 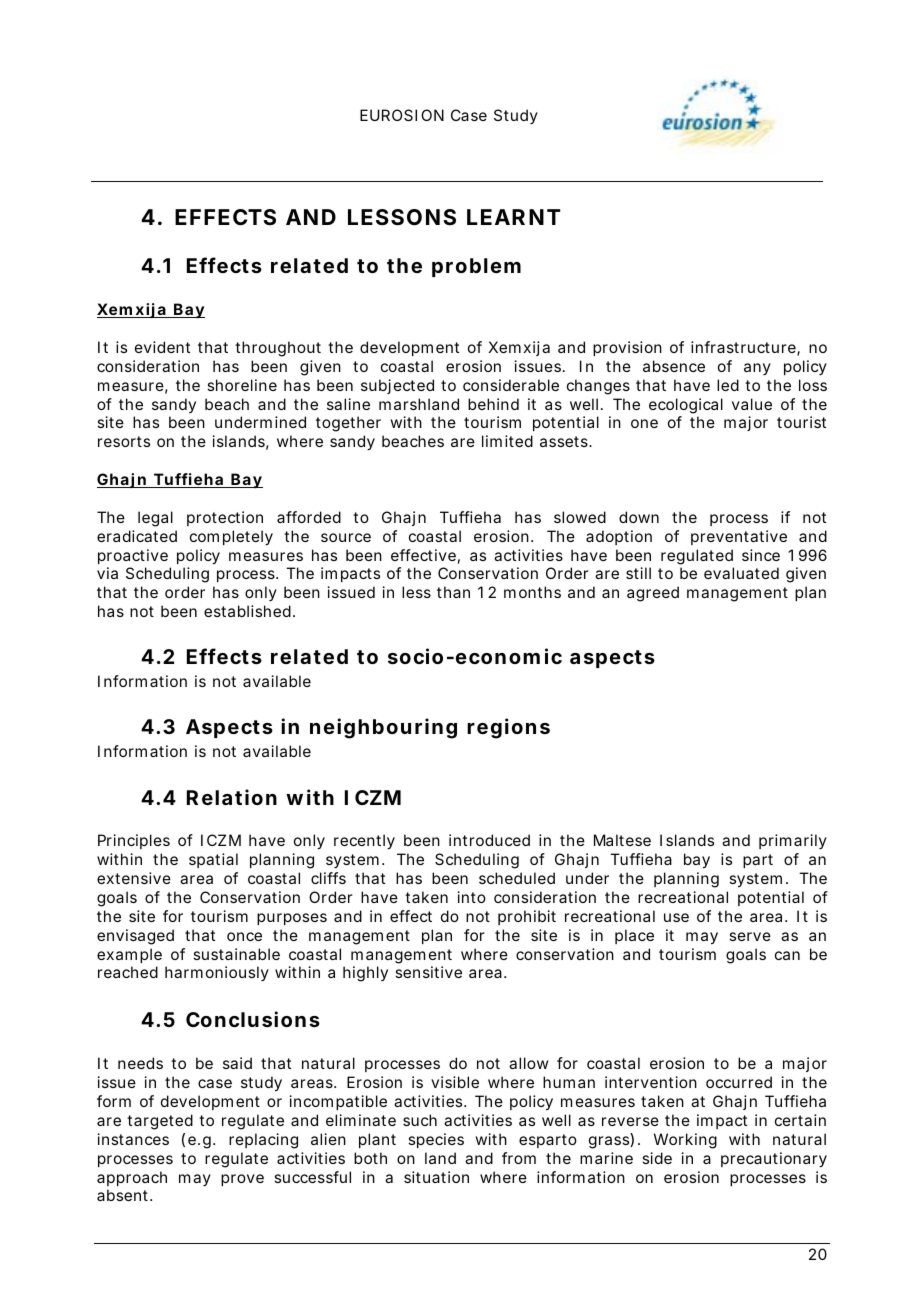 I want to click on problem, so click(x=476, y=267).
